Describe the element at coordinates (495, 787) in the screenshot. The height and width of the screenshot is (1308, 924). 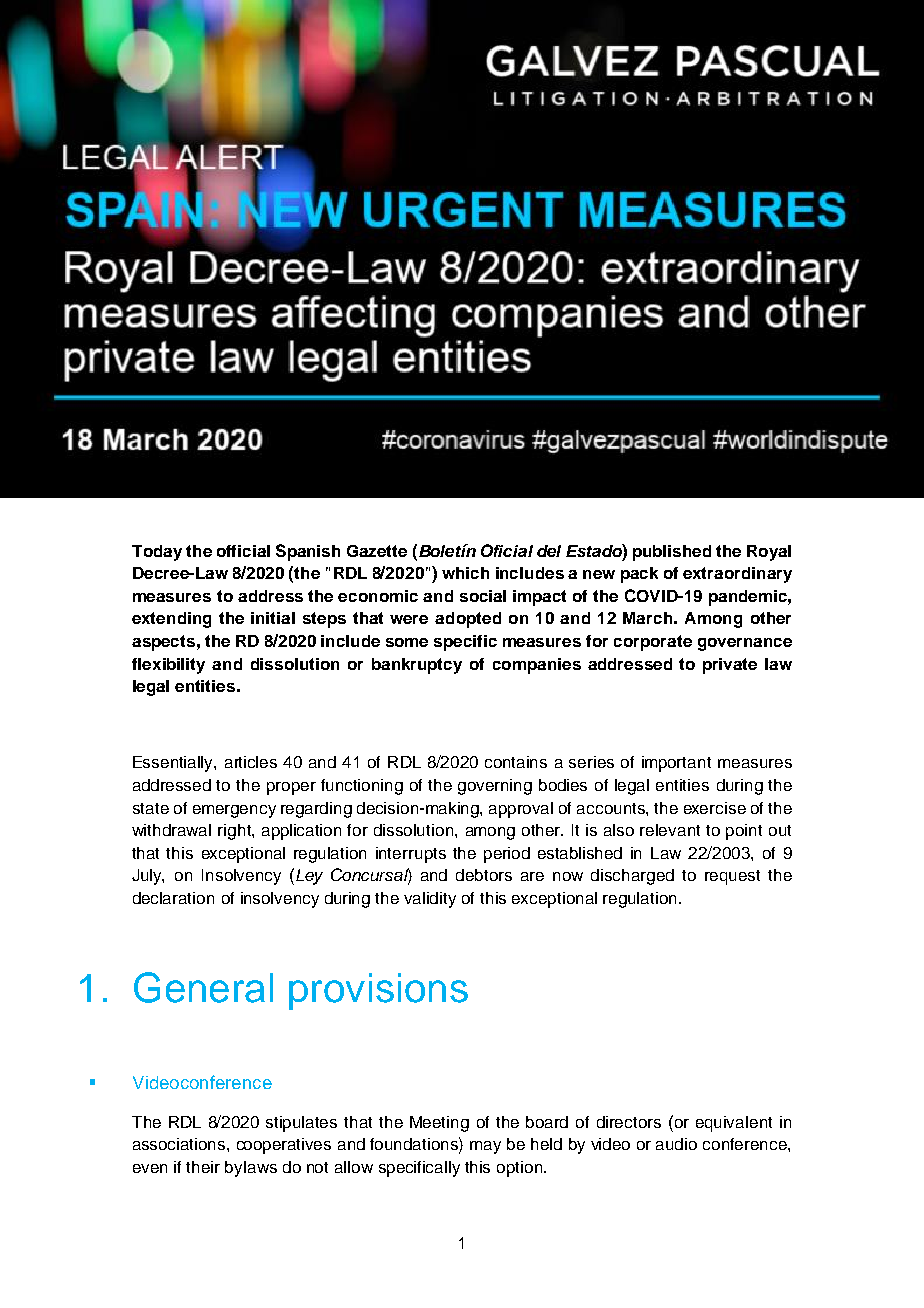
I see `governing` at that location.
